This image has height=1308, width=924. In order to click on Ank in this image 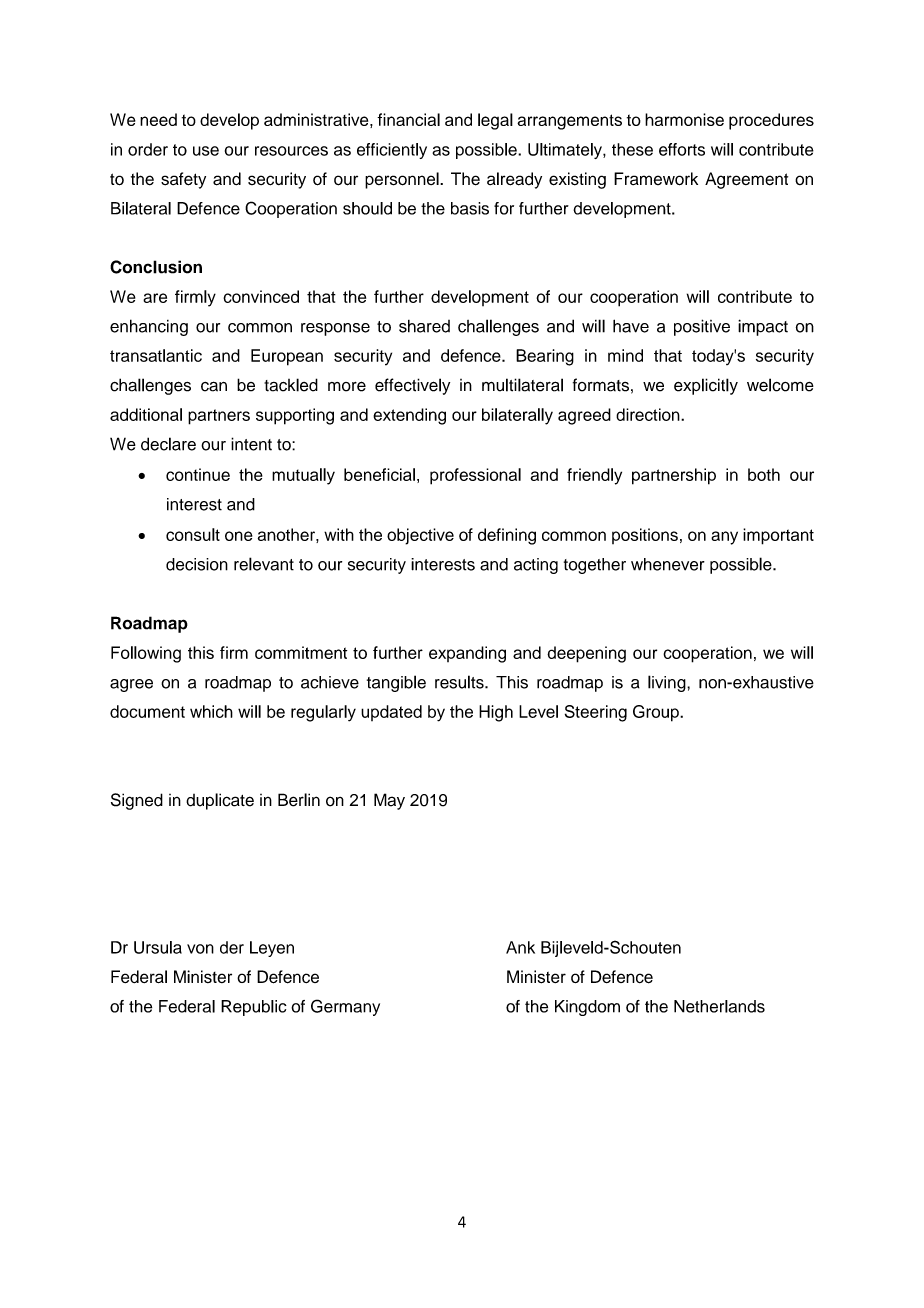, I will do `click(520, 947)`.
